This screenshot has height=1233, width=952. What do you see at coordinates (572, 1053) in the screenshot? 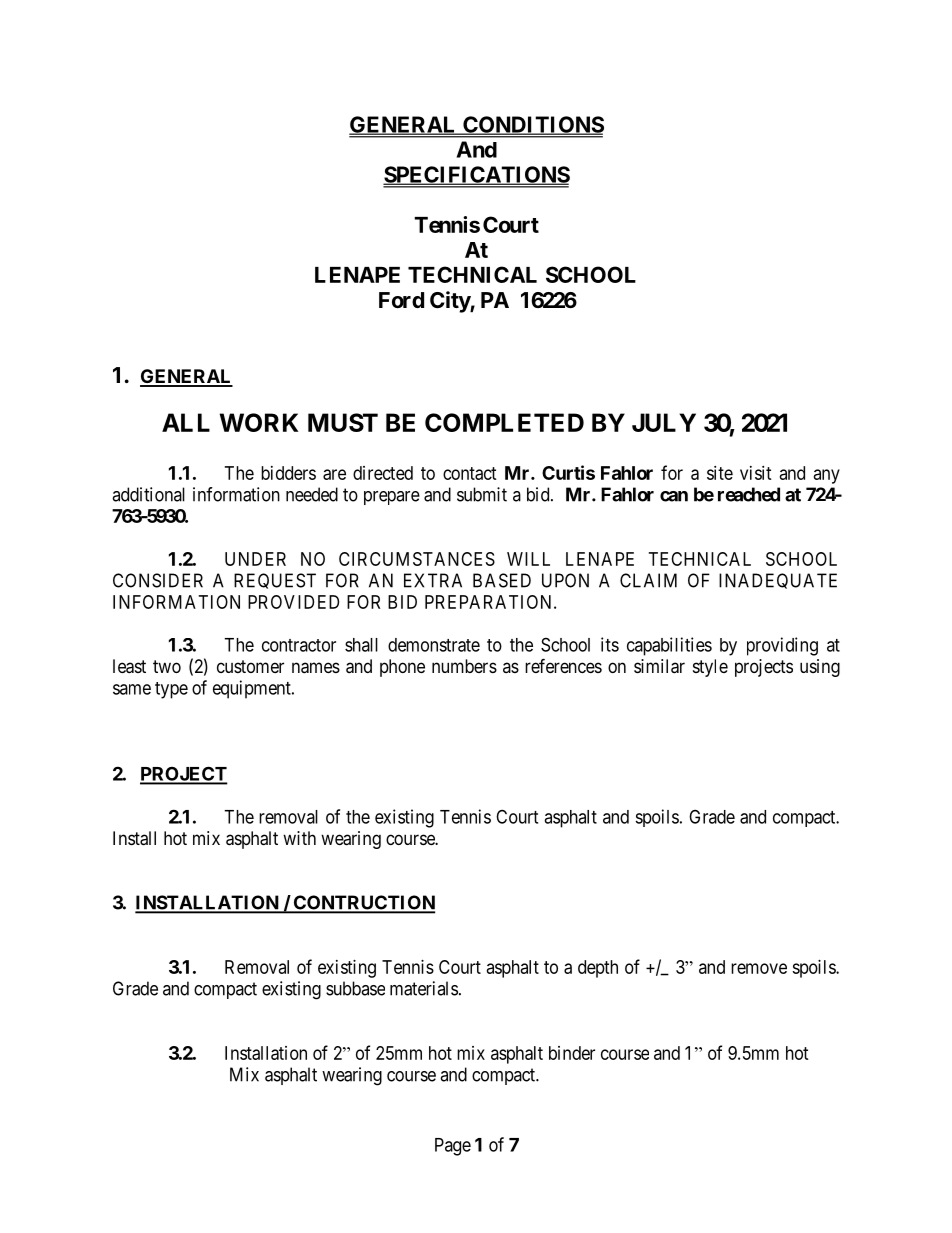
I see `binder` at bounding box center [572, 1053].
